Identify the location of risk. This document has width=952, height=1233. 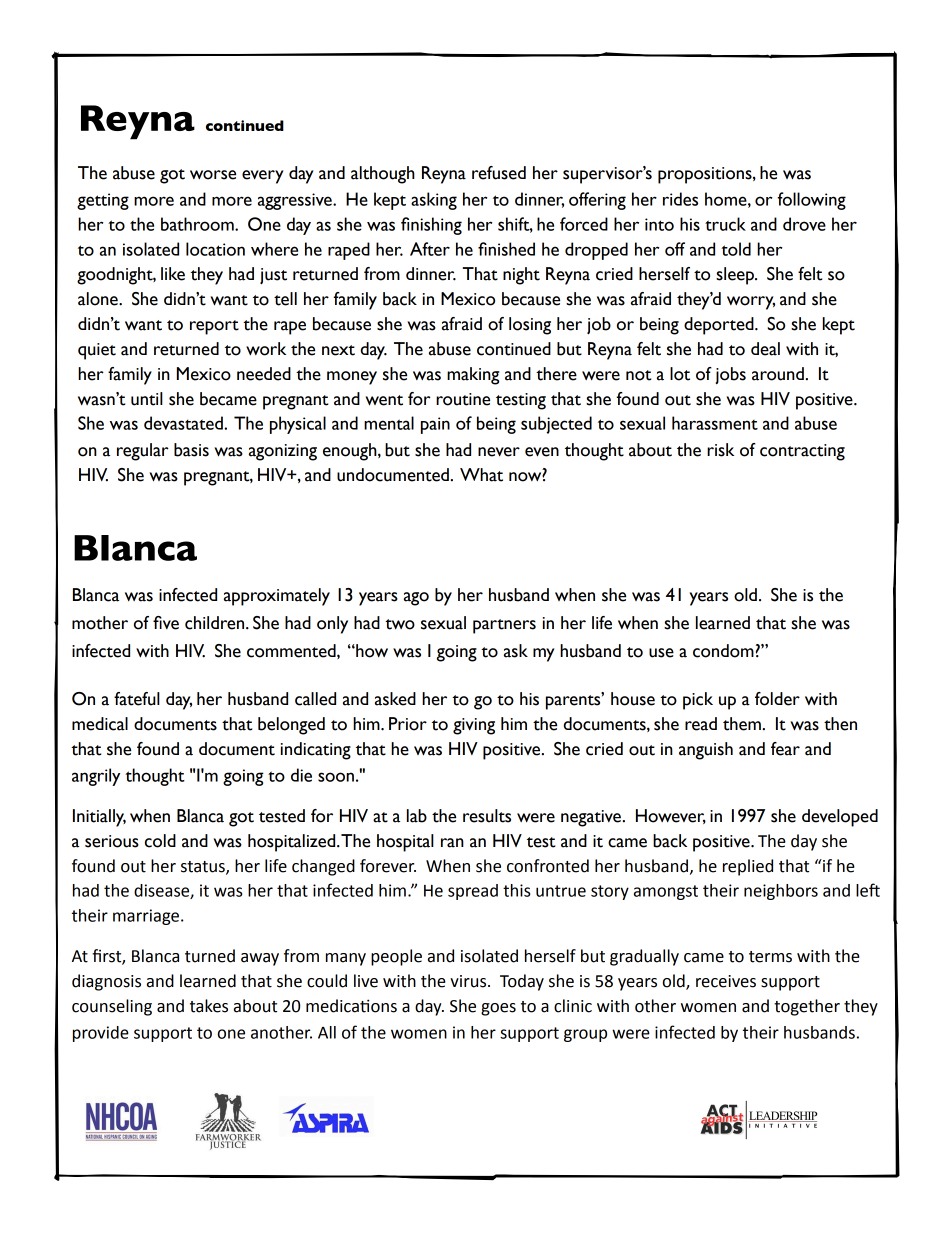
(720, 450).
